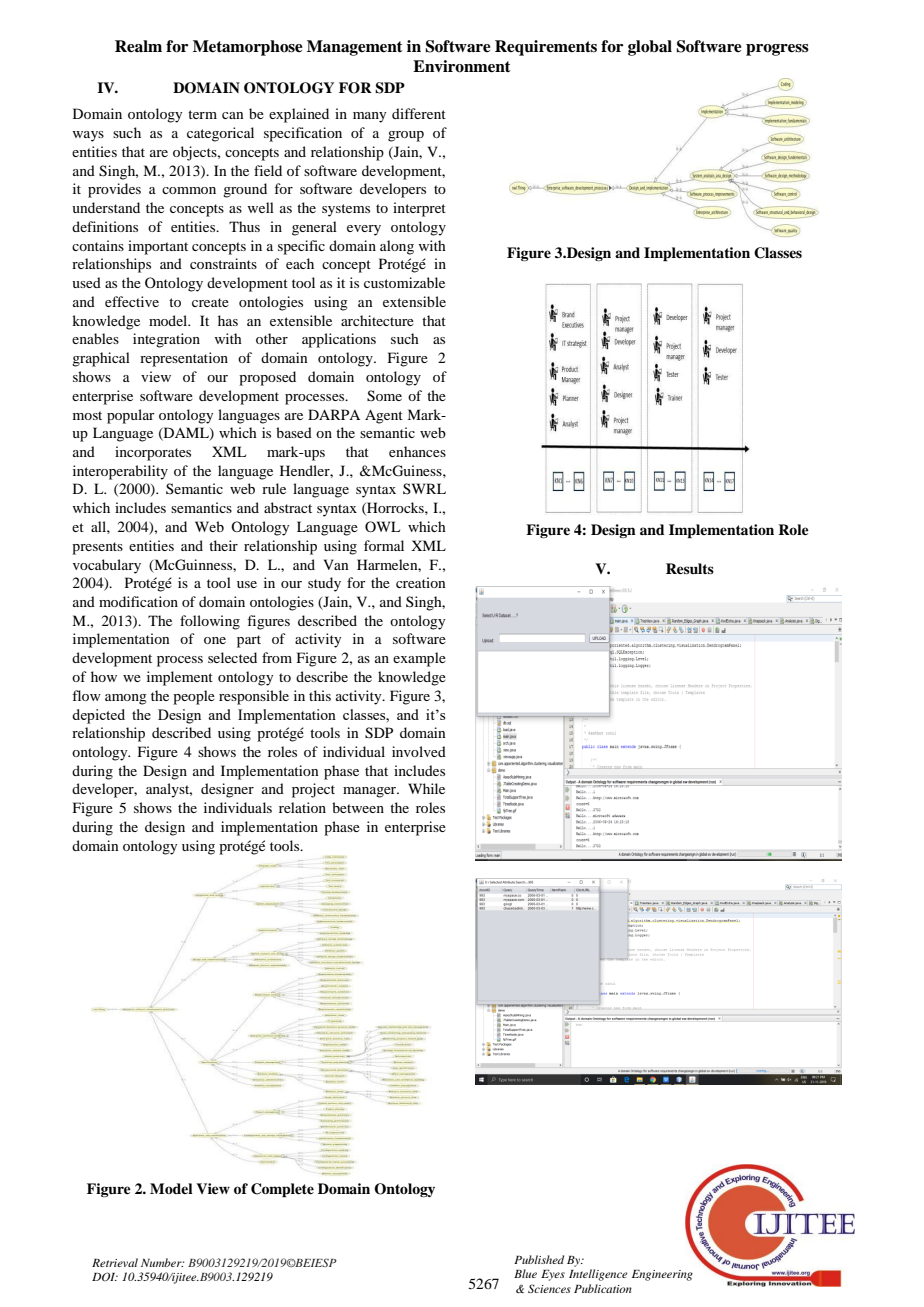 This screenshot has width=924, height=1307. Describe the element at coordinates (313, 790) in the screenshot. I see `project` at that location.
